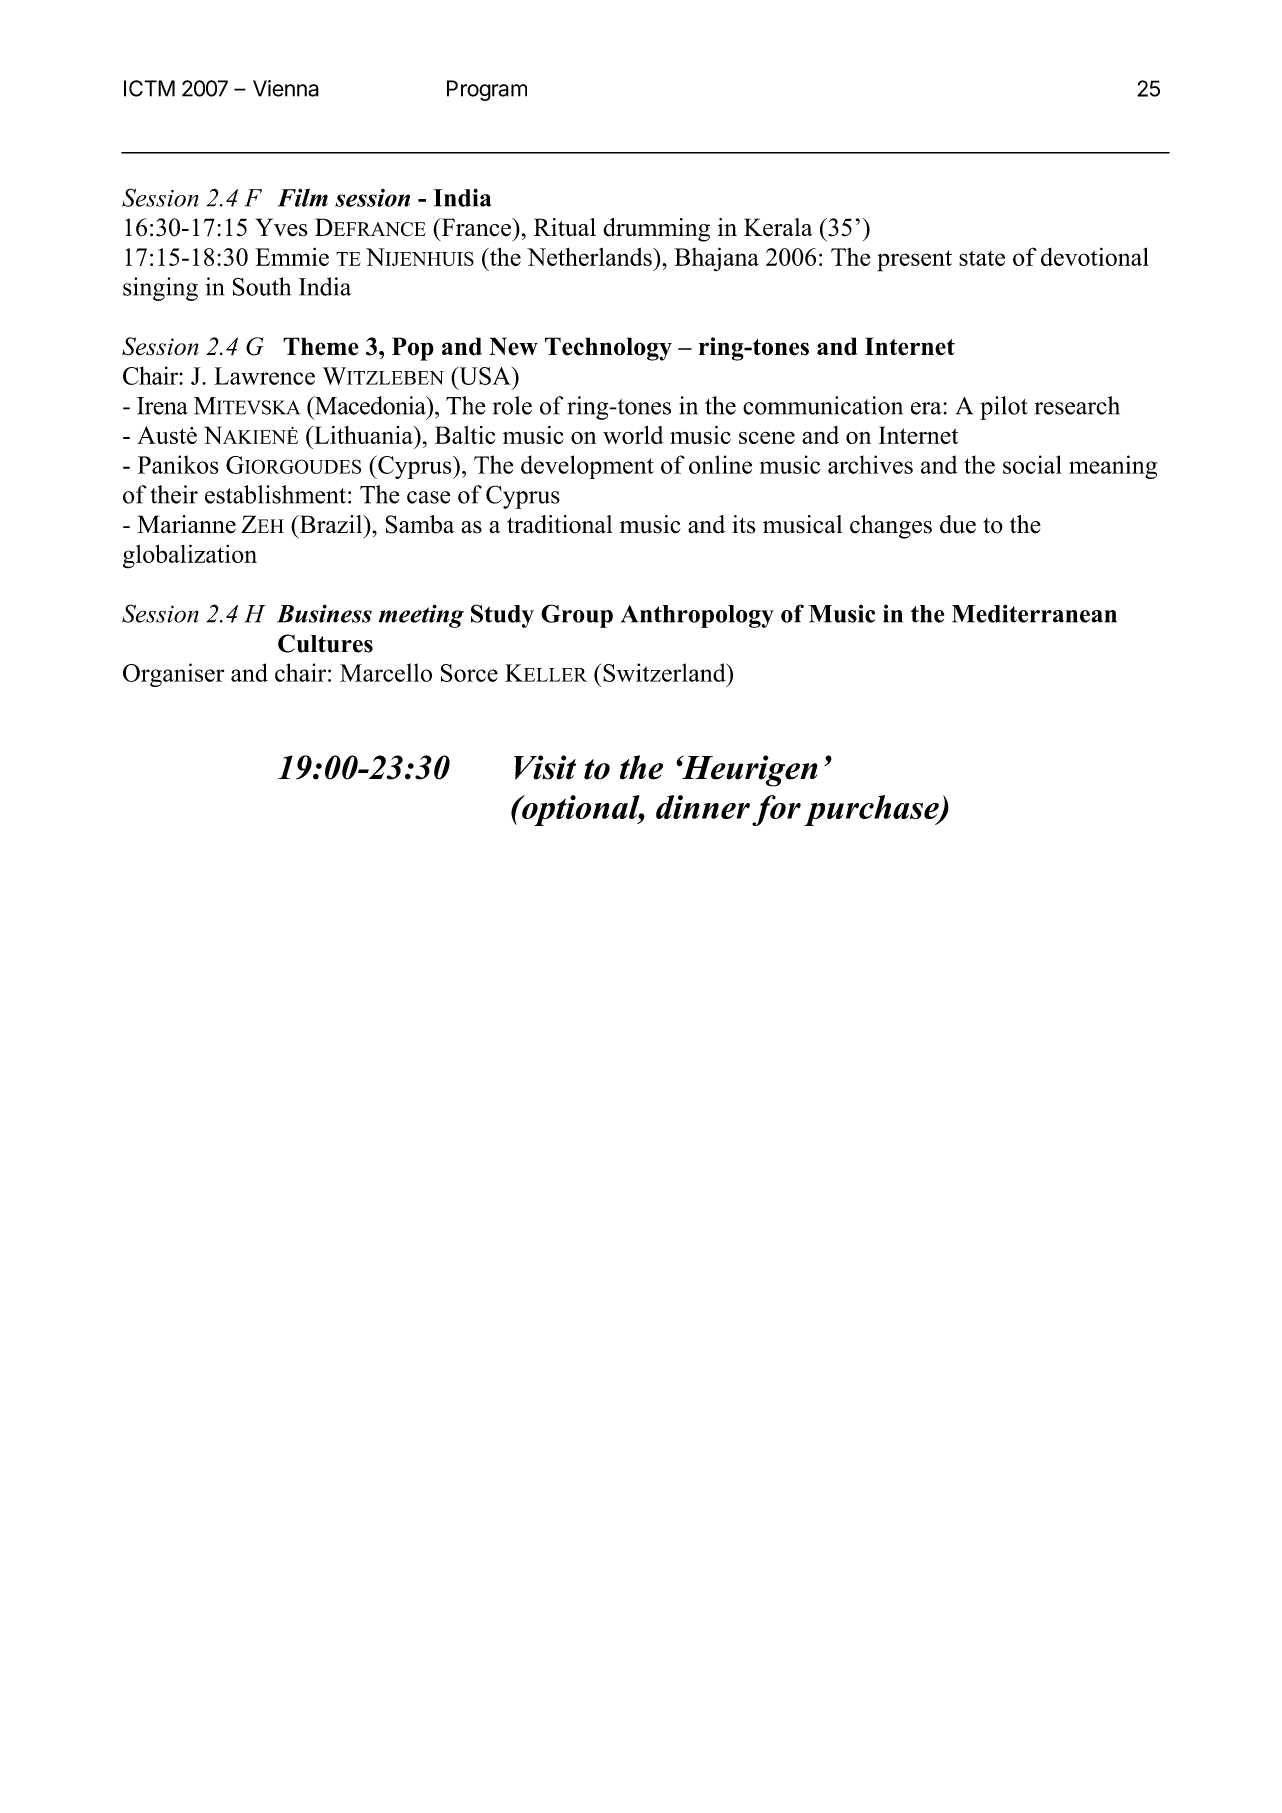 Image resolution: width=1282 pixels, height=1813 pixels. I want to click on Lithuania, so click(363, 435).
